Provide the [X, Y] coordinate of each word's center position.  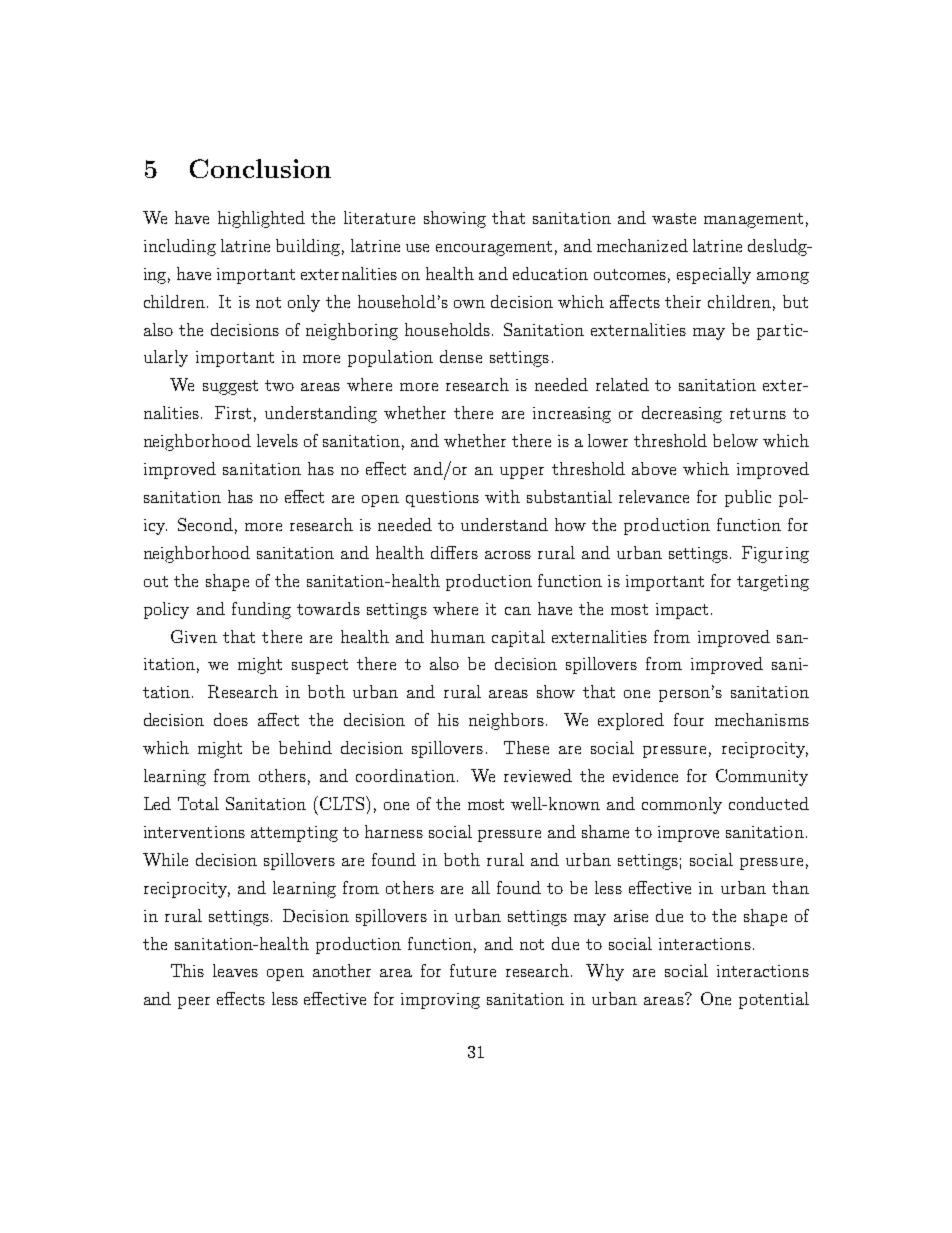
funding [261, 610]
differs [454, 552]
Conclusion [260, 168]
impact [682, 611]
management [753, 220]
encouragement [494, 248]
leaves [235, 970]
